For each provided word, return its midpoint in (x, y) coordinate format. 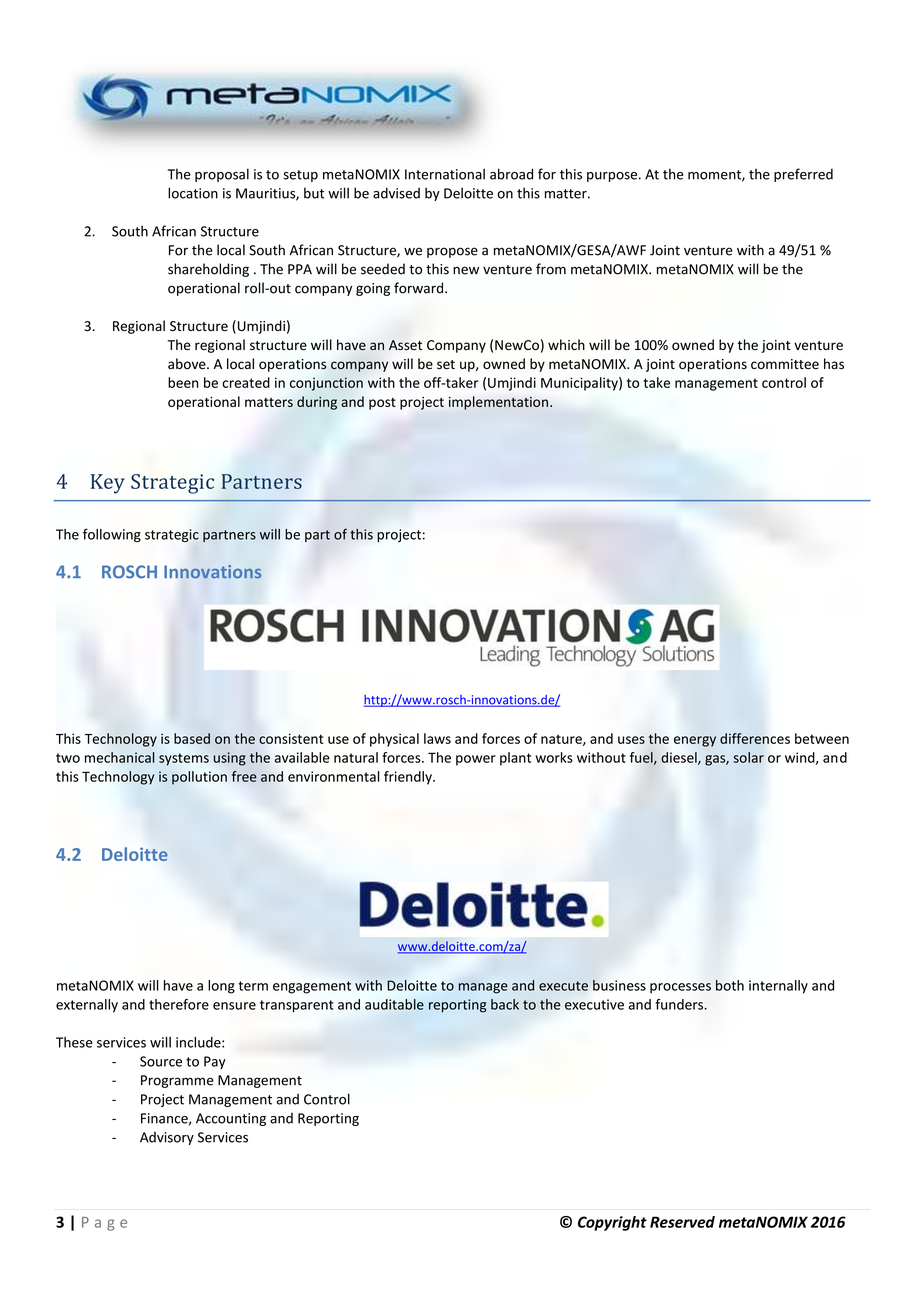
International (445, 174)
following (112, 535)
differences (755, 738)
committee (785, 364)
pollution (199, 778)
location (193, 193)
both (730, 985)
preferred (803, 175)
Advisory (167, 1138)
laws (437, 738)
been (183, 382)
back (505, 1004)
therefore (179, 1004)
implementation (500, 403)
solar (748, 757)
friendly (409, 778)
